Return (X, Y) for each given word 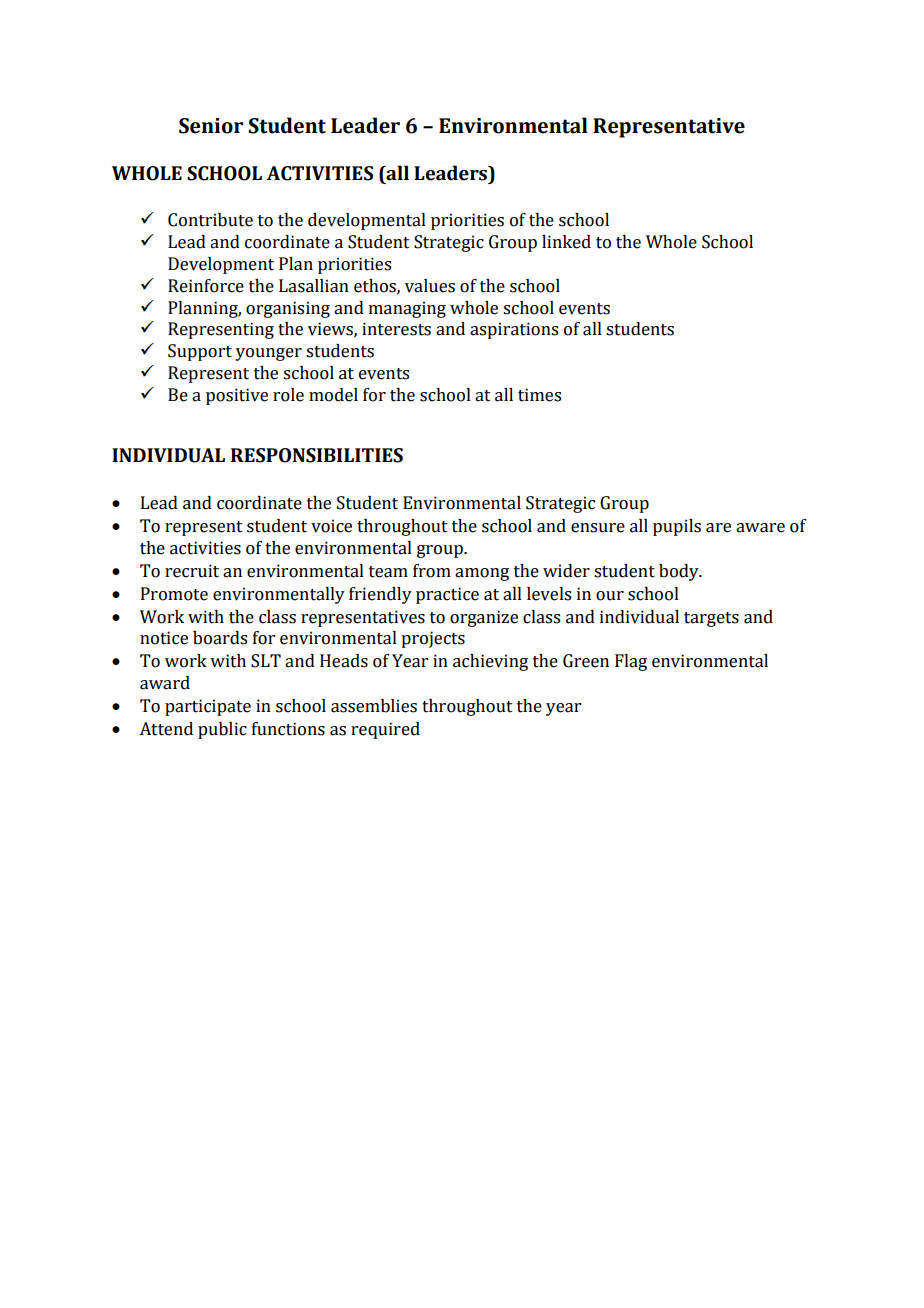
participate (208, 707)
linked (566, 242)
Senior (211, 126)
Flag (631, 662)
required (385, 730)
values (430, 286)
